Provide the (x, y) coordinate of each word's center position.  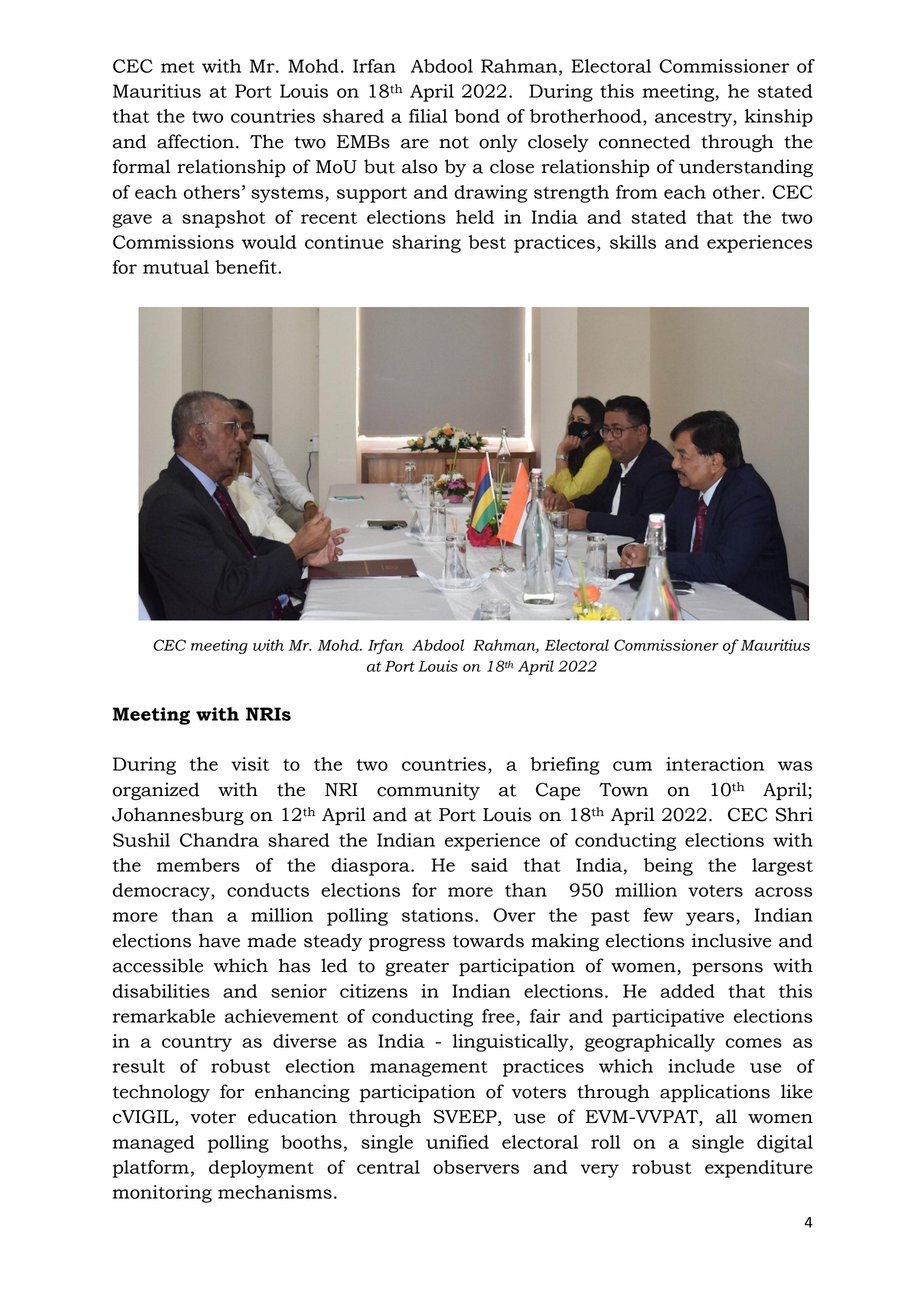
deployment (261, 1169)
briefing (565, 766)
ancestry (694, 119)
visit (250, 764)
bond (477, 116)
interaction (715, 764)
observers (476, 1167)
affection (195, 141)
